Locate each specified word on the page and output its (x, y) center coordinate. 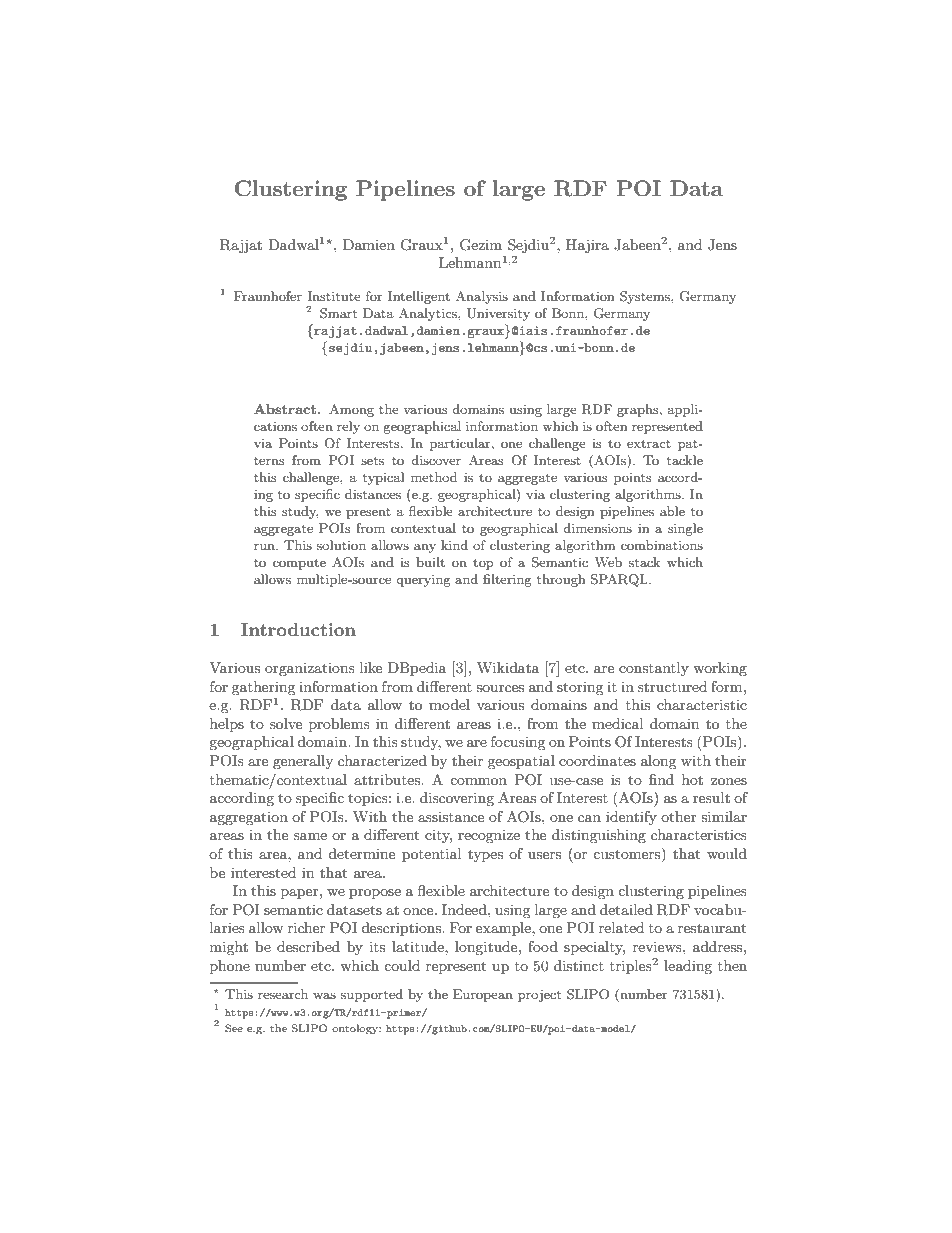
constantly (654, 669)
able (672, 511)
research (283, 994)
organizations (310, 669)
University (498, 314)
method (434, 477)
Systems (646, 297)
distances (373, 494)
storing (580, 688)
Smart (338, 313)
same (310, 836)
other (679, 816)
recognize (489, 836)
